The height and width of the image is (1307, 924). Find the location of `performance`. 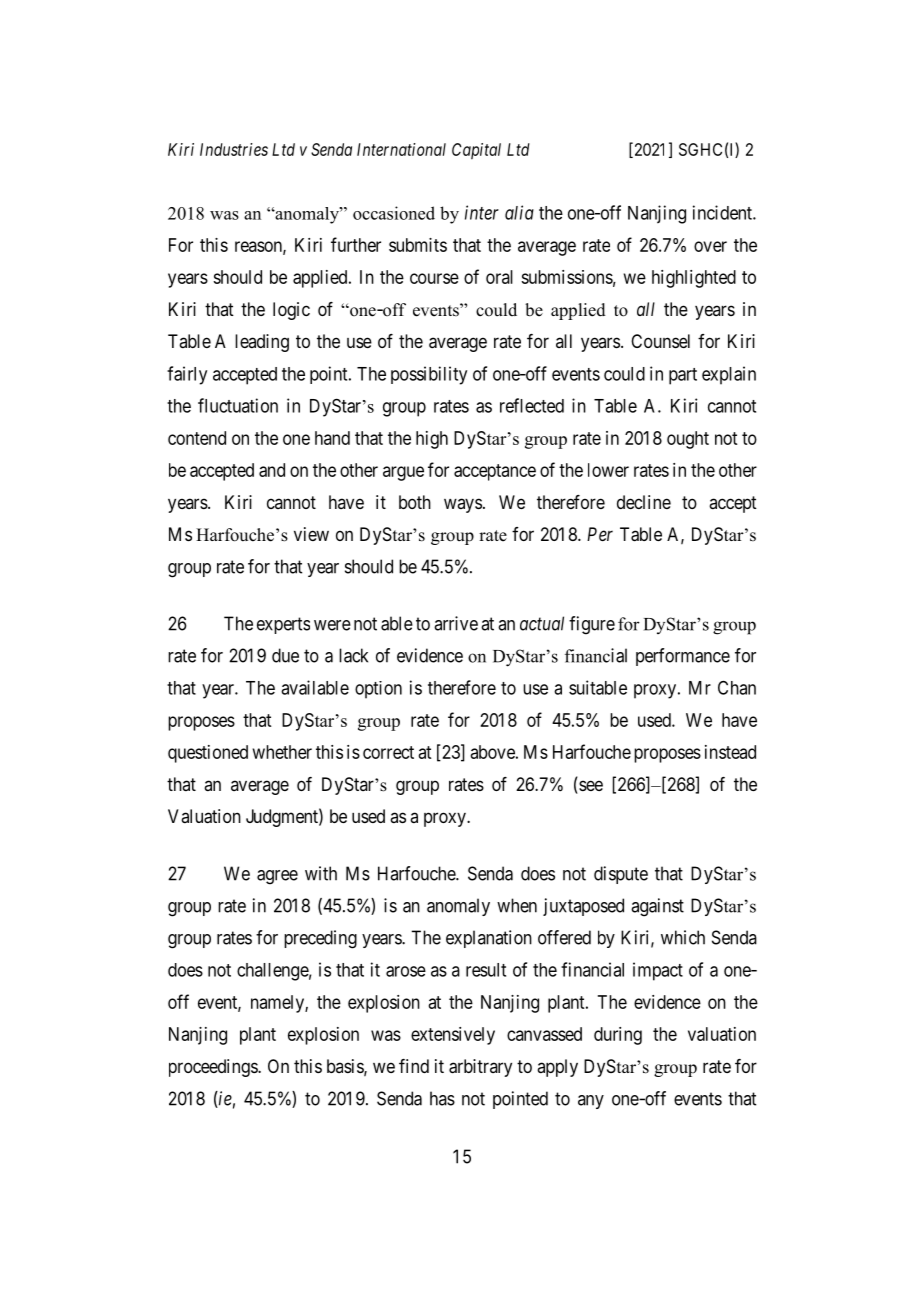

performance is located at coordinates (683, 657).
